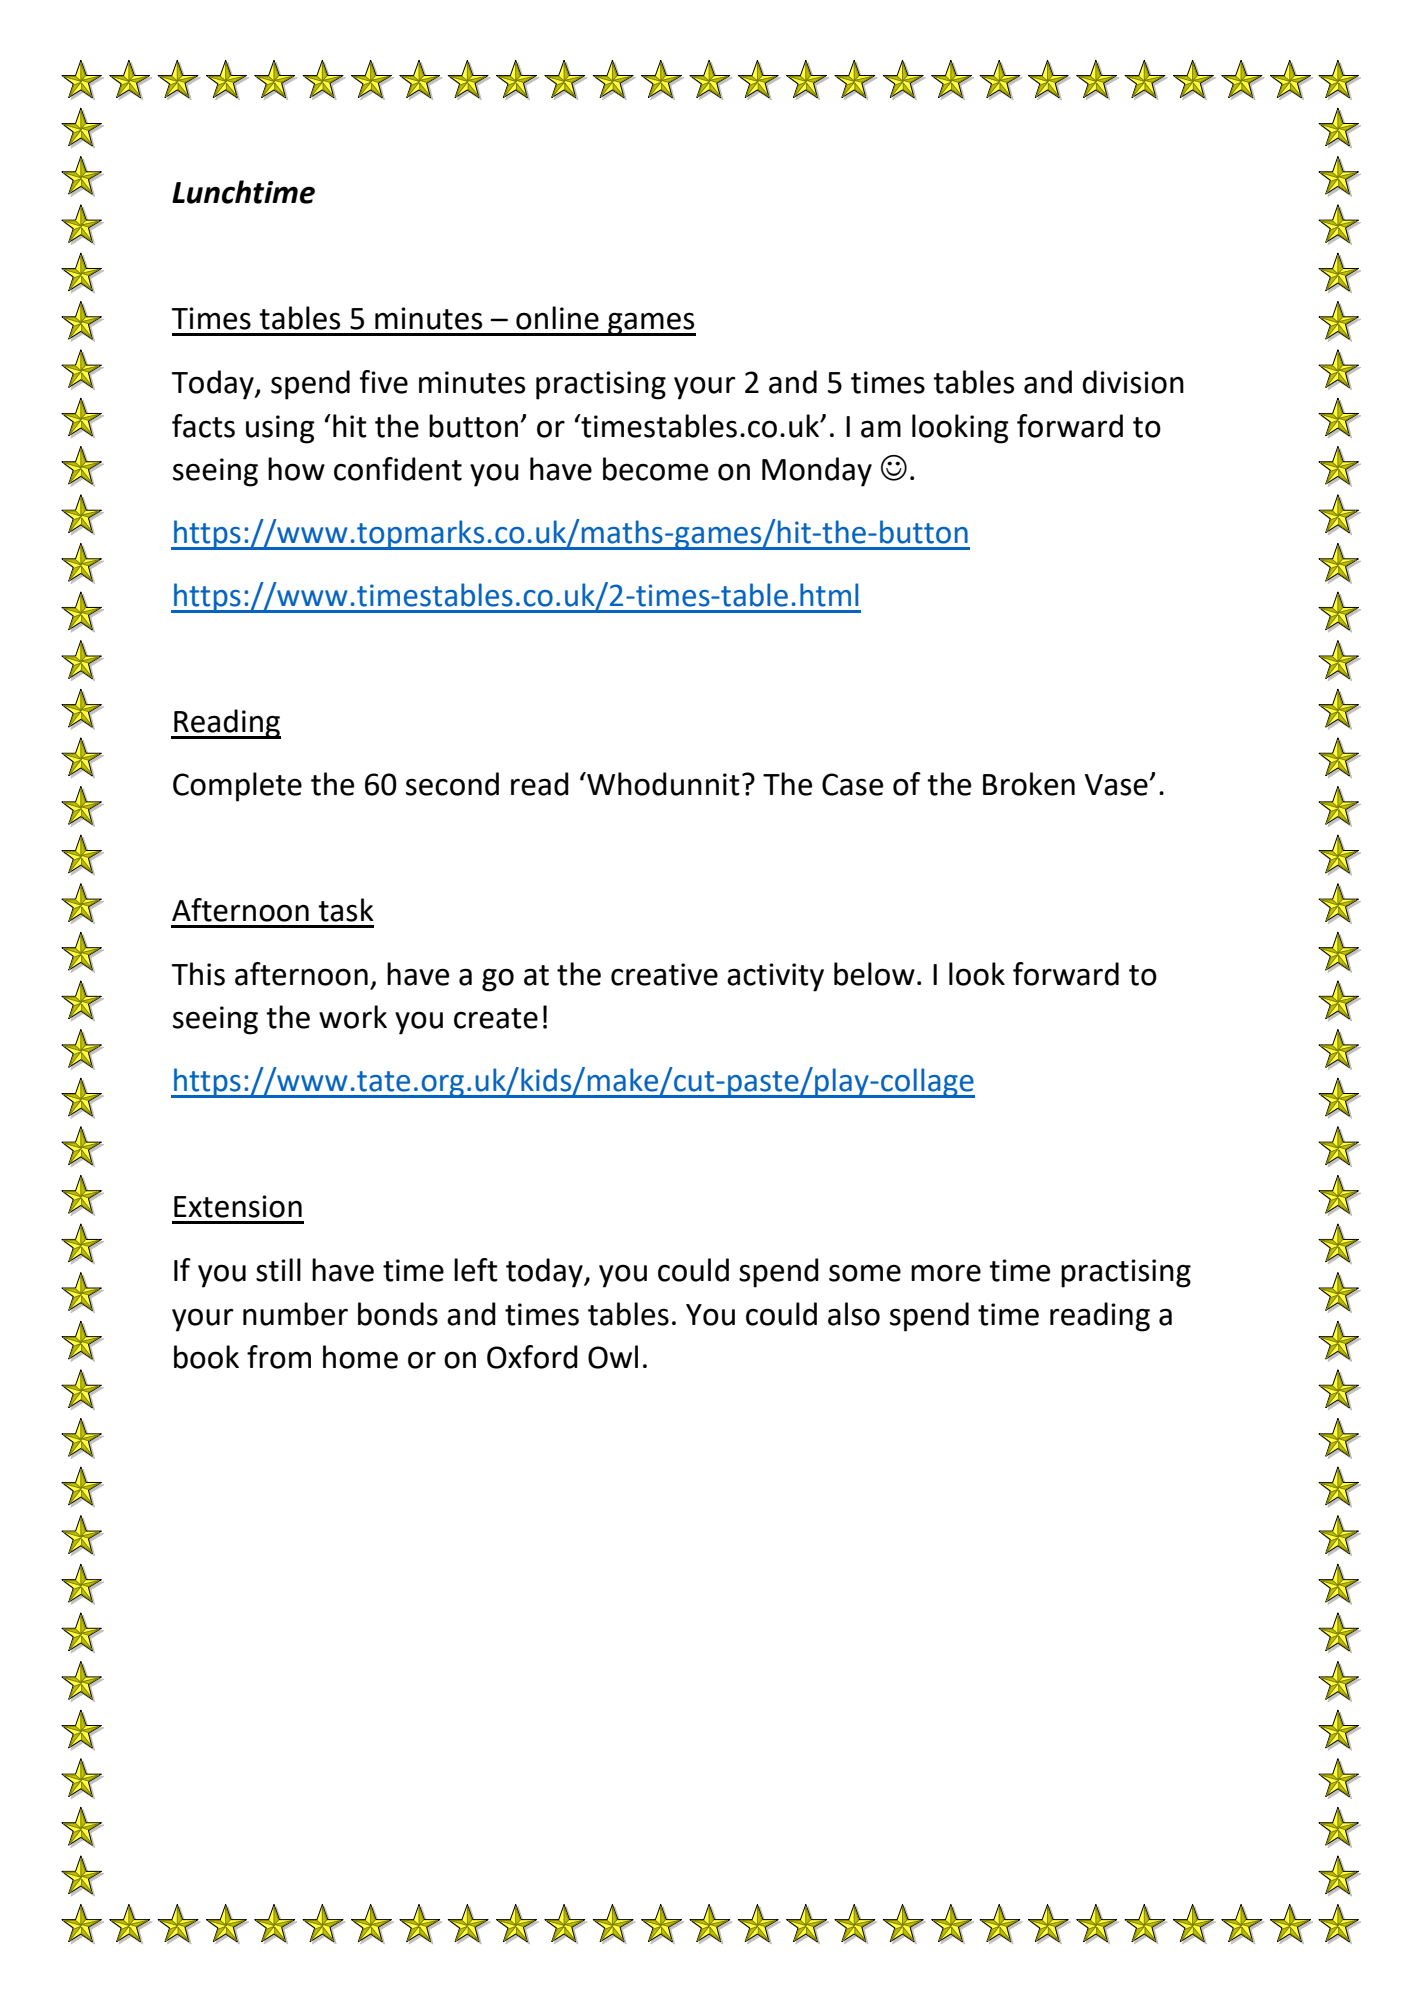  Describe the element at coordinates (664, 974) in the screenshot. I see `creative` at that location.
